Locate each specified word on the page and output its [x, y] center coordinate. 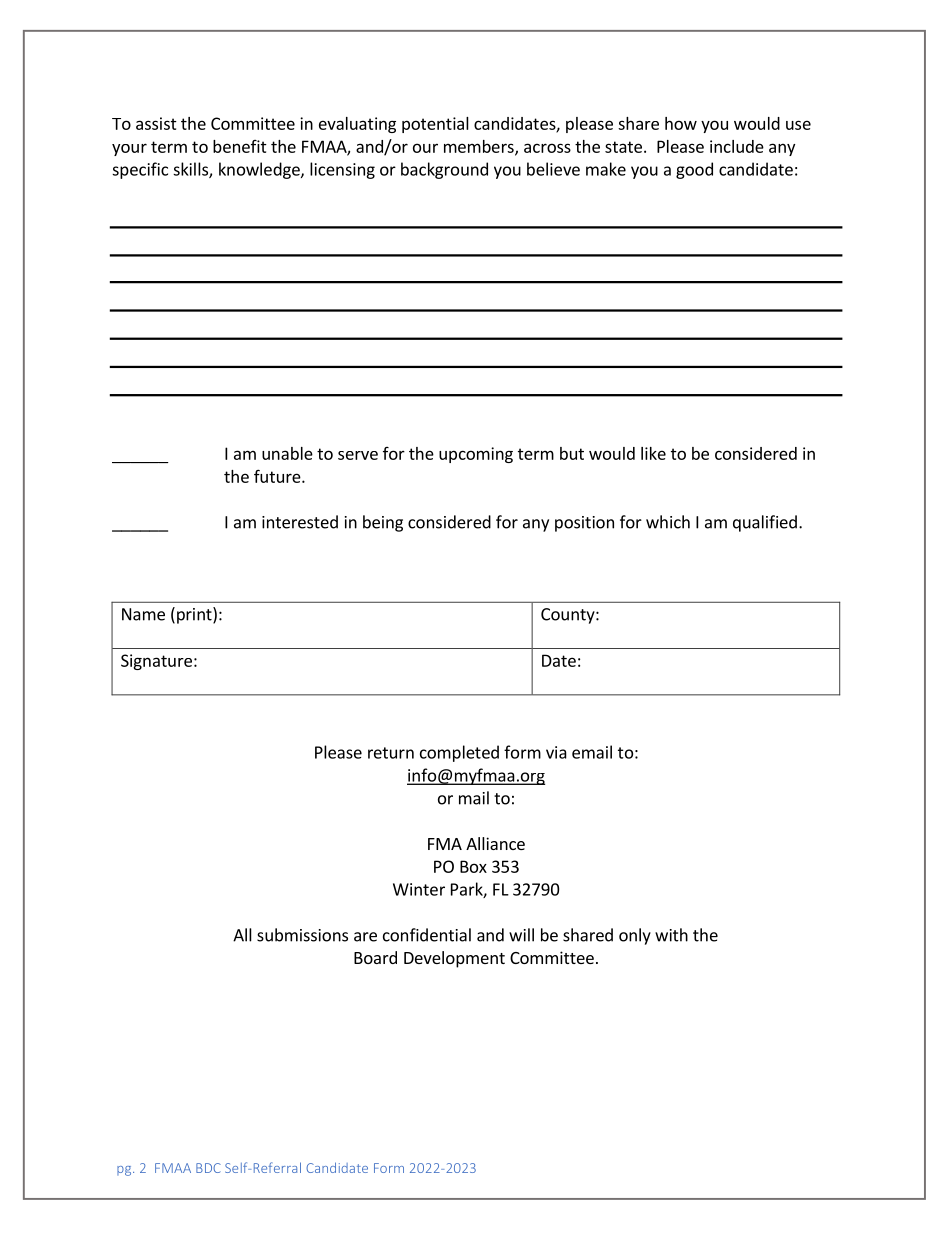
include [737, 146]
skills [191, 170]
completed [459, 753]
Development [454, 959]
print [195, 615]
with [671, 935]
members [480, 147]
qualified [765, 523]
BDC [208, 1168]
